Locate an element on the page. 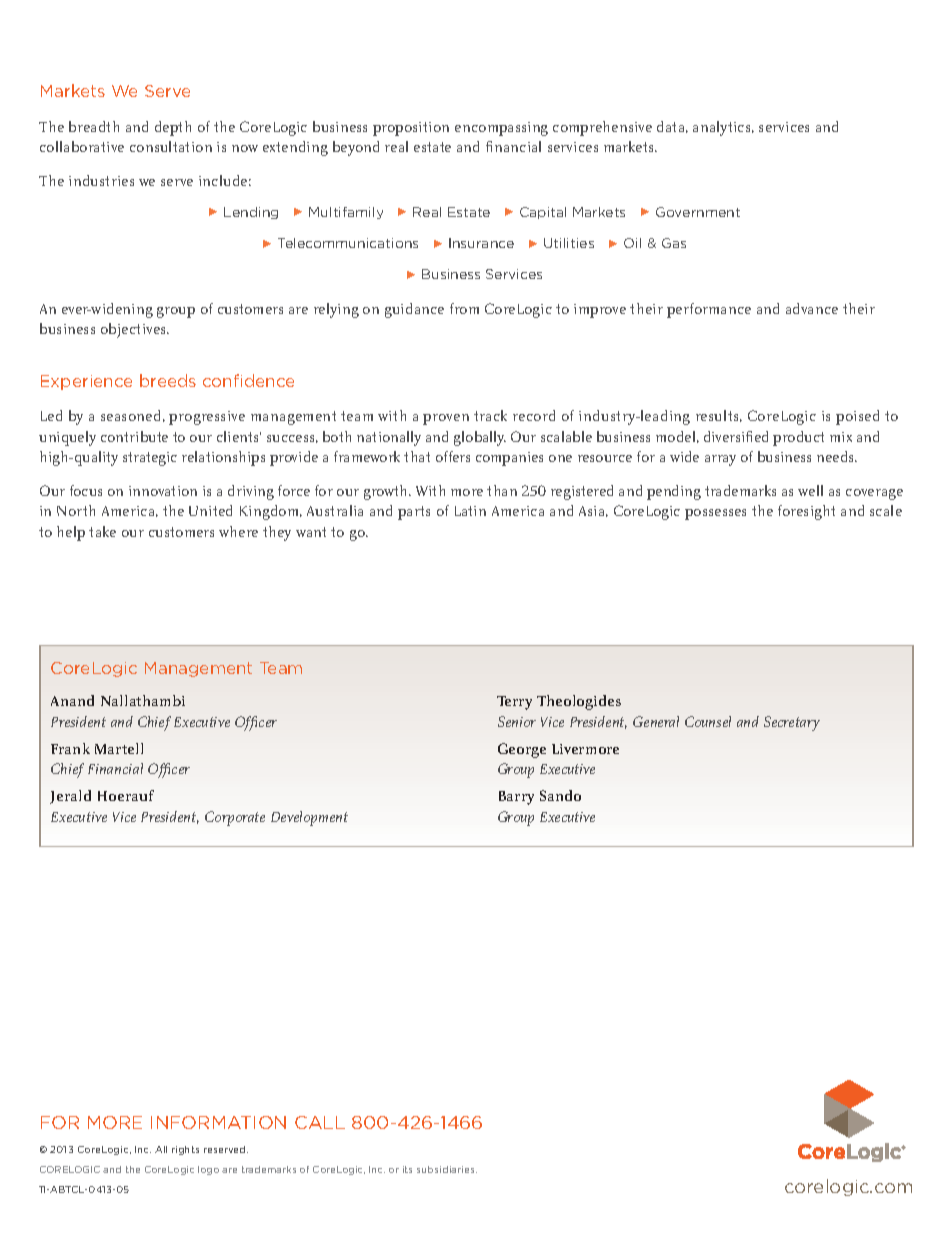 Image resolution: width=952 pixels, height=1233 pixels. Counsel is located at coordinates (708, 721).
